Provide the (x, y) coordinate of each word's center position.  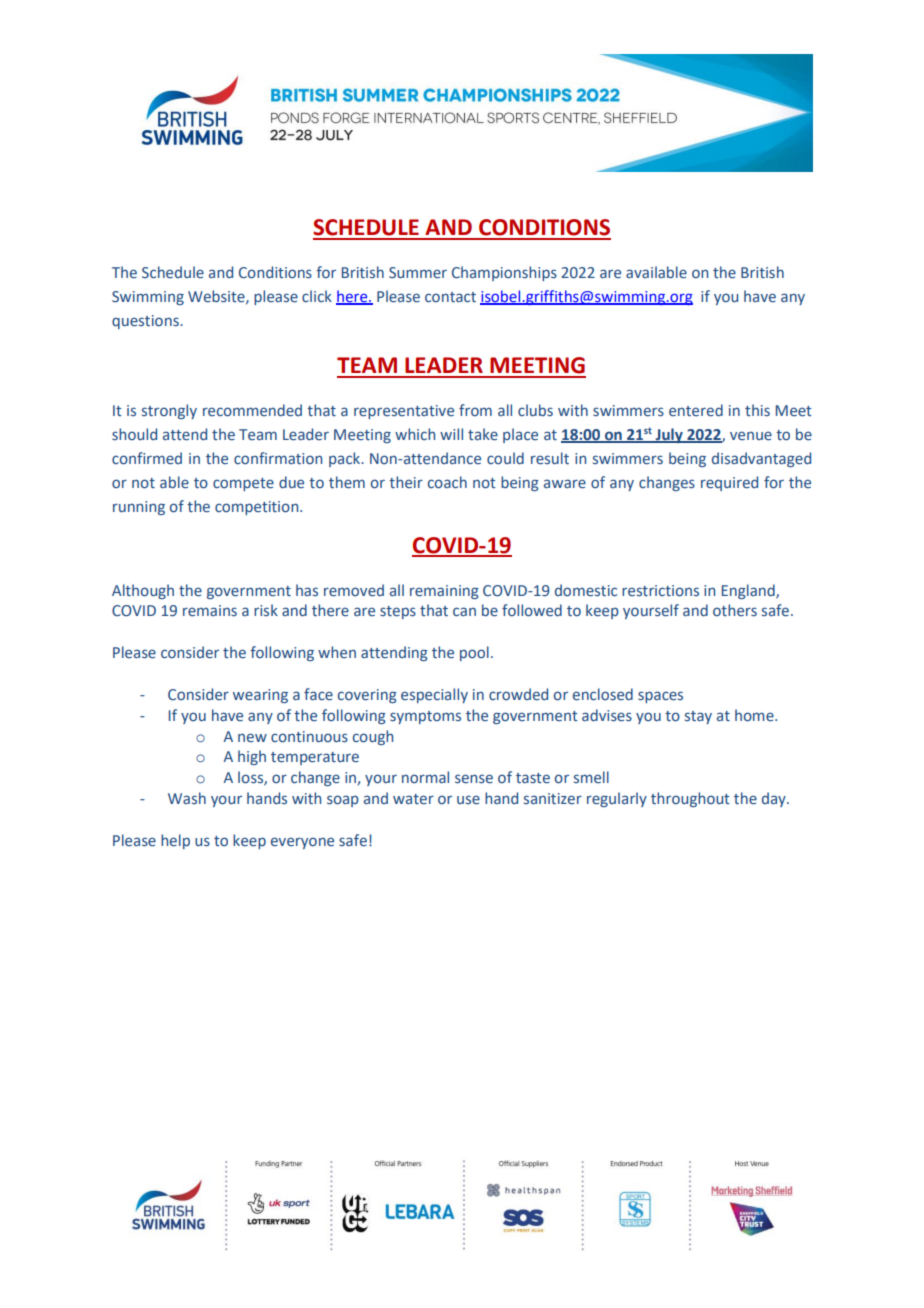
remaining (444, 592)
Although (143, 591)
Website (217, 297)
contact (450, 297)
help (175, 841)
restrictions (660, 590)
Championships (504, 273)
